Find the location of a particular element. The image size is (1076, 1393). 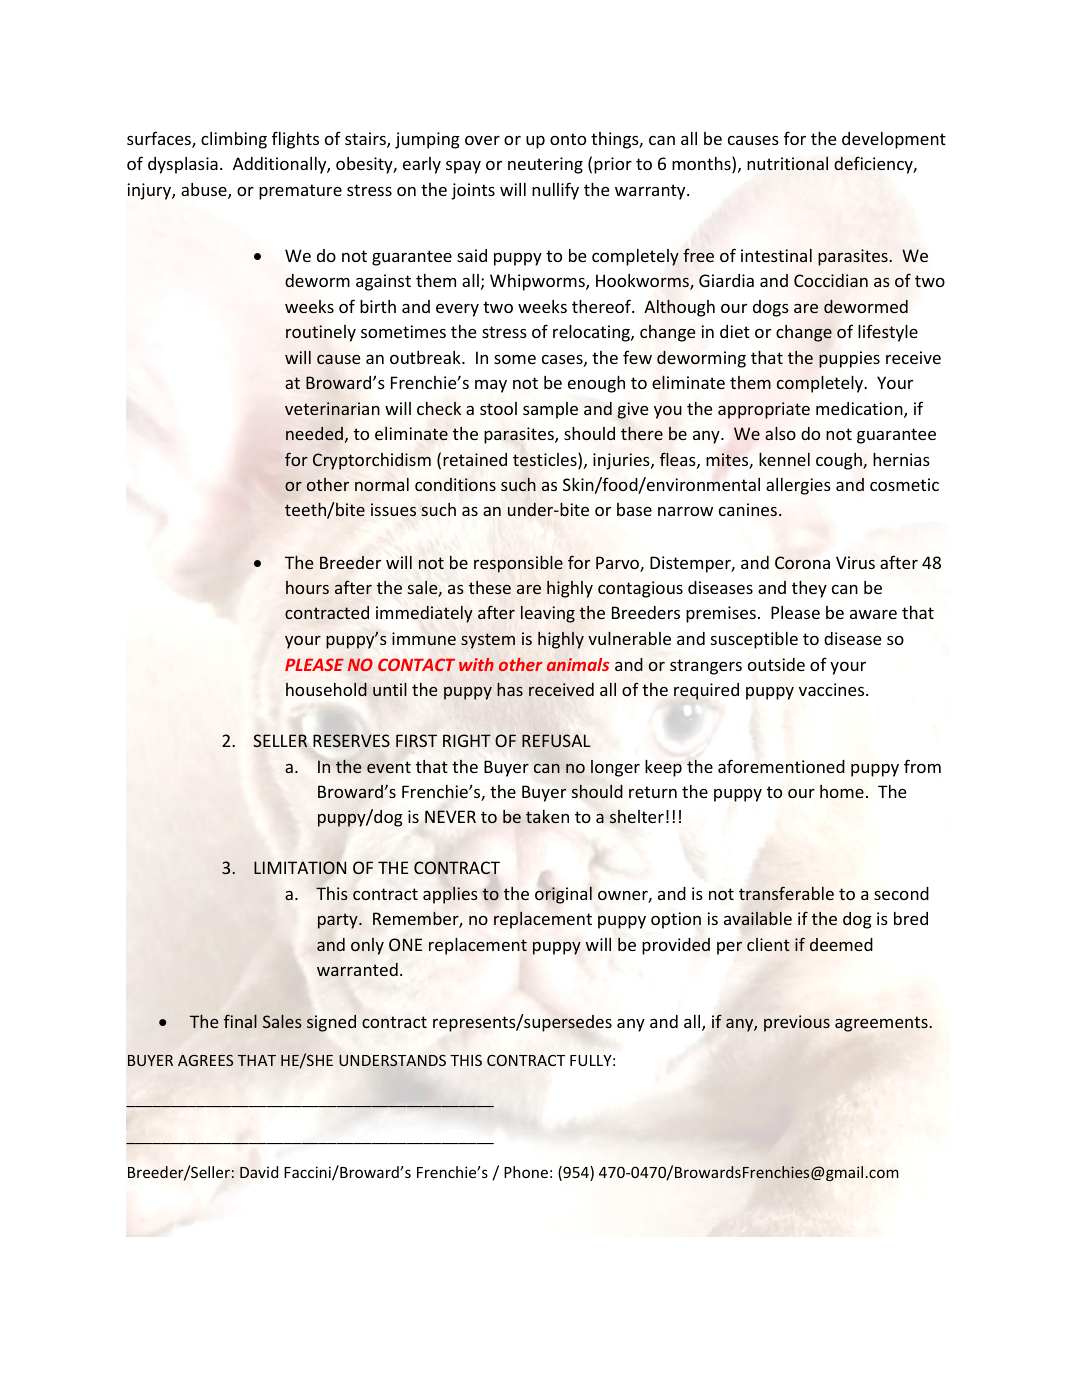

climbing is located at coordinates (234, 140).
